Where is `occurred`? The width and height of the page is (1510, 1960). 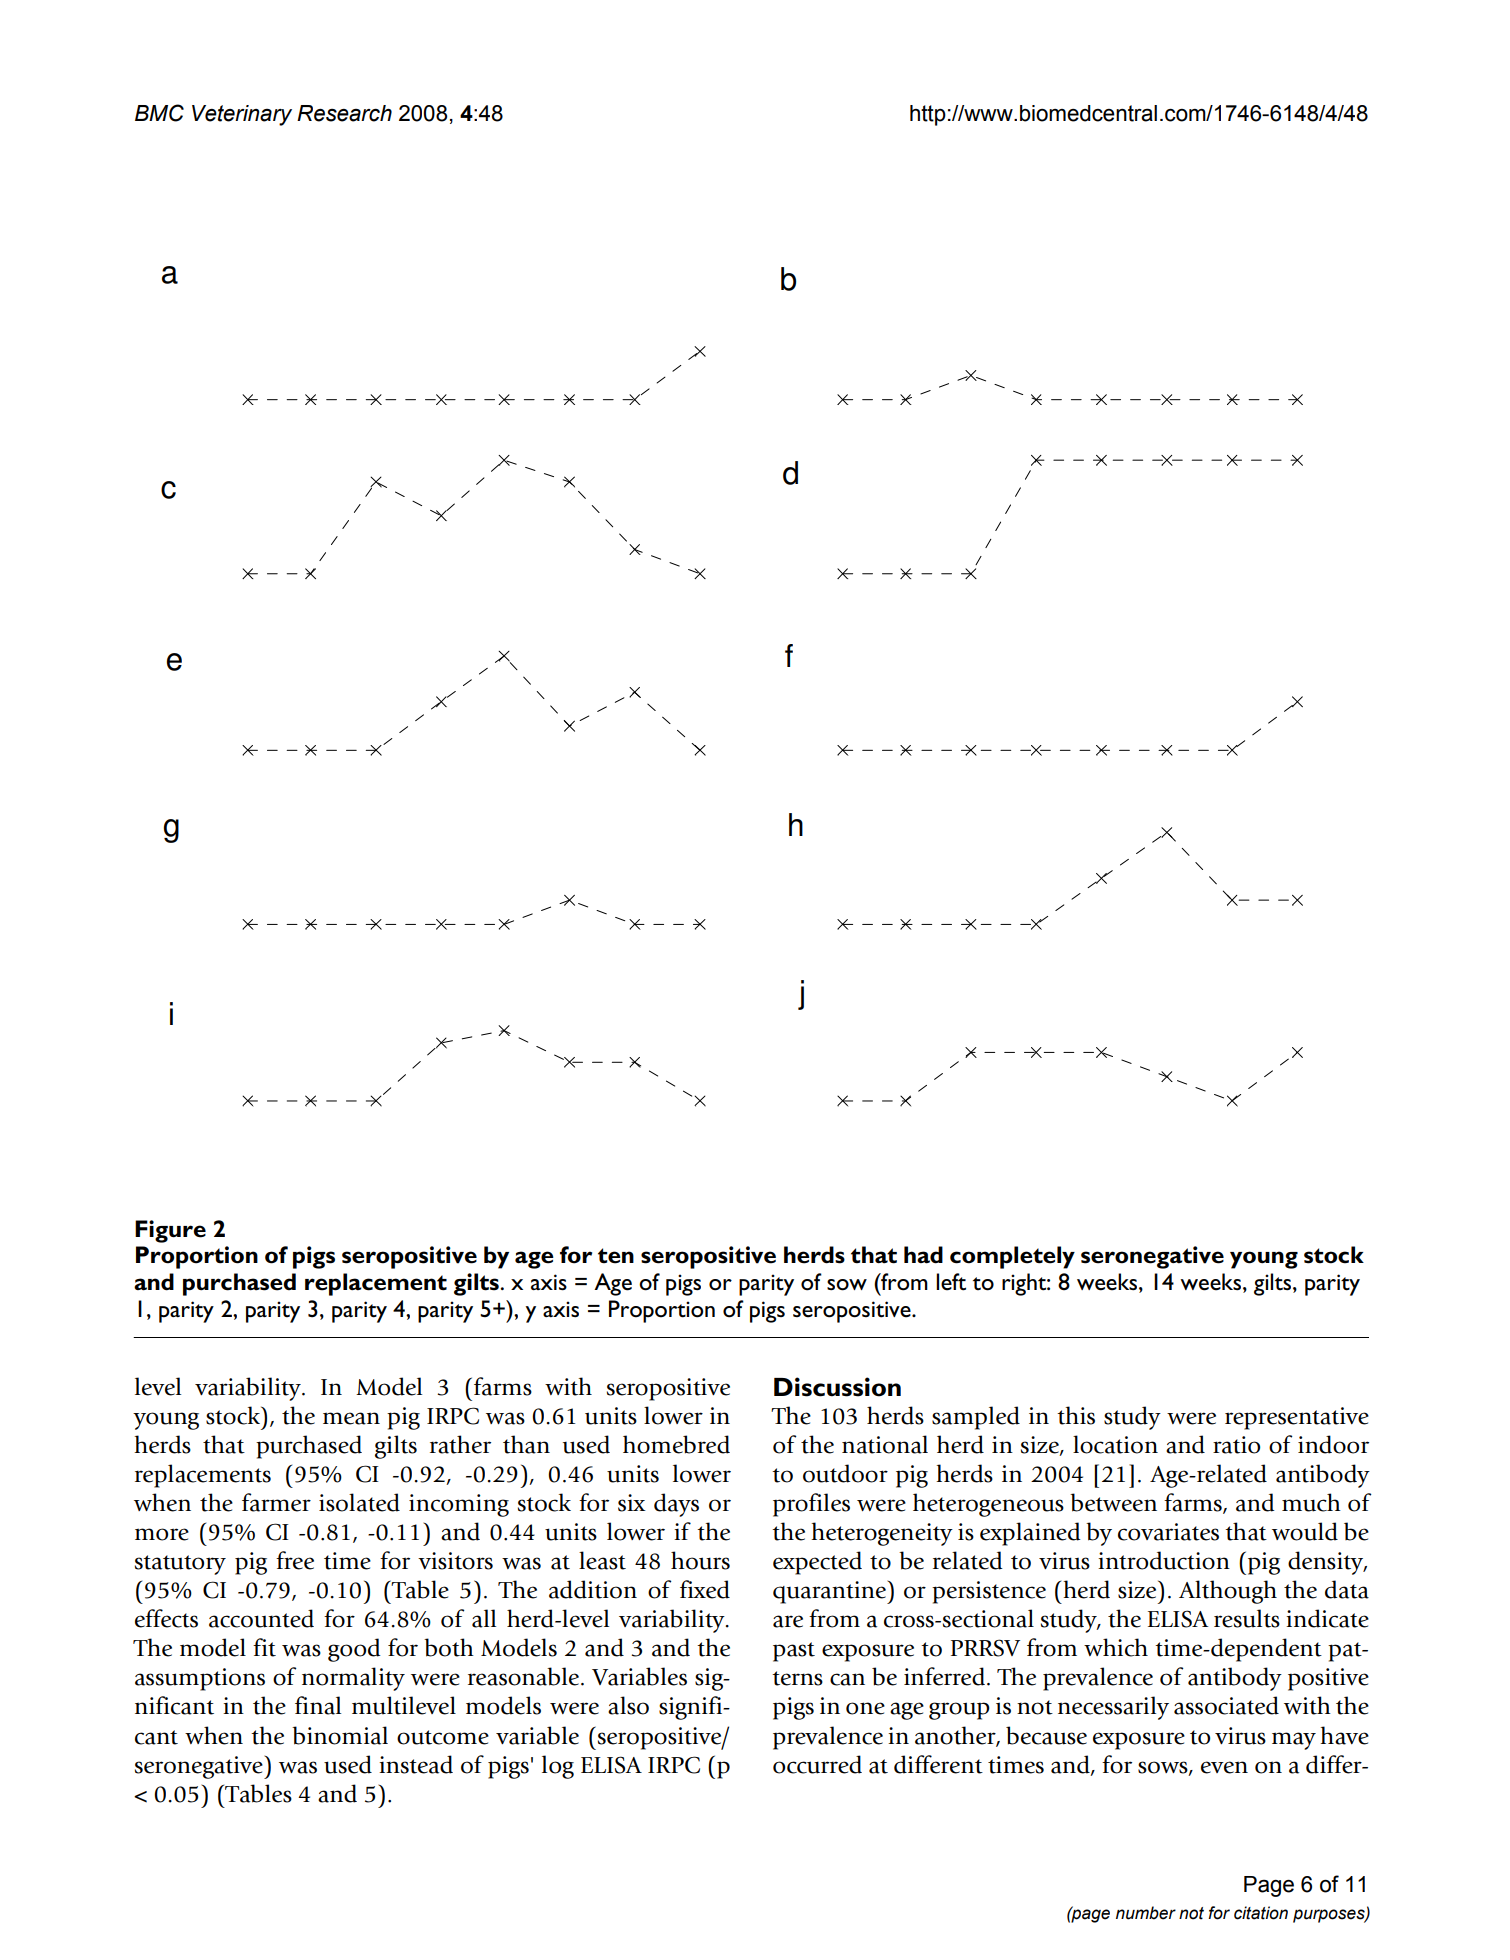 occurred is located at coordinates (817, 1764).
